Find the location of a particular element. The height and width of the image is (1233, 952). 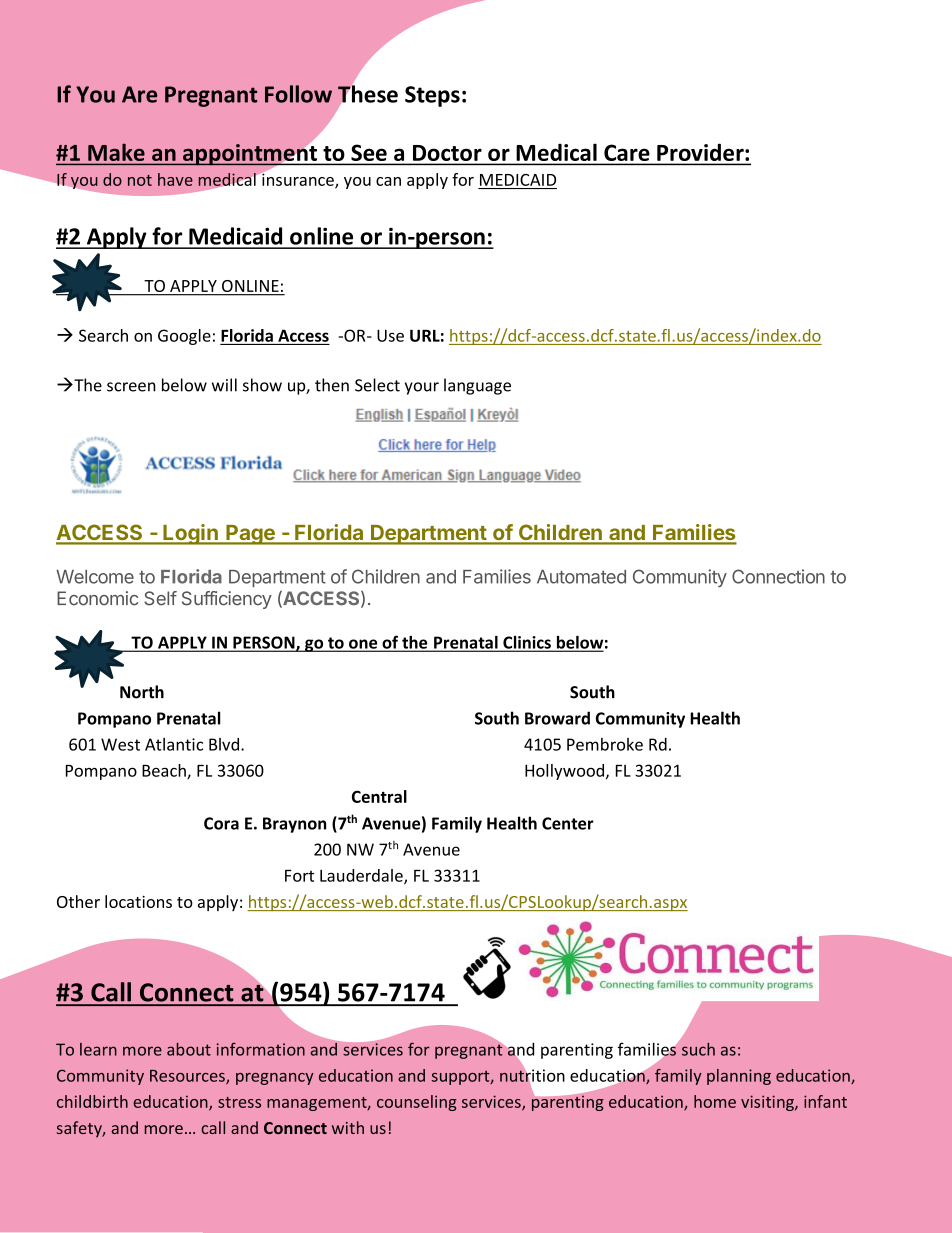

Make is located at coordinates (116, 152).
